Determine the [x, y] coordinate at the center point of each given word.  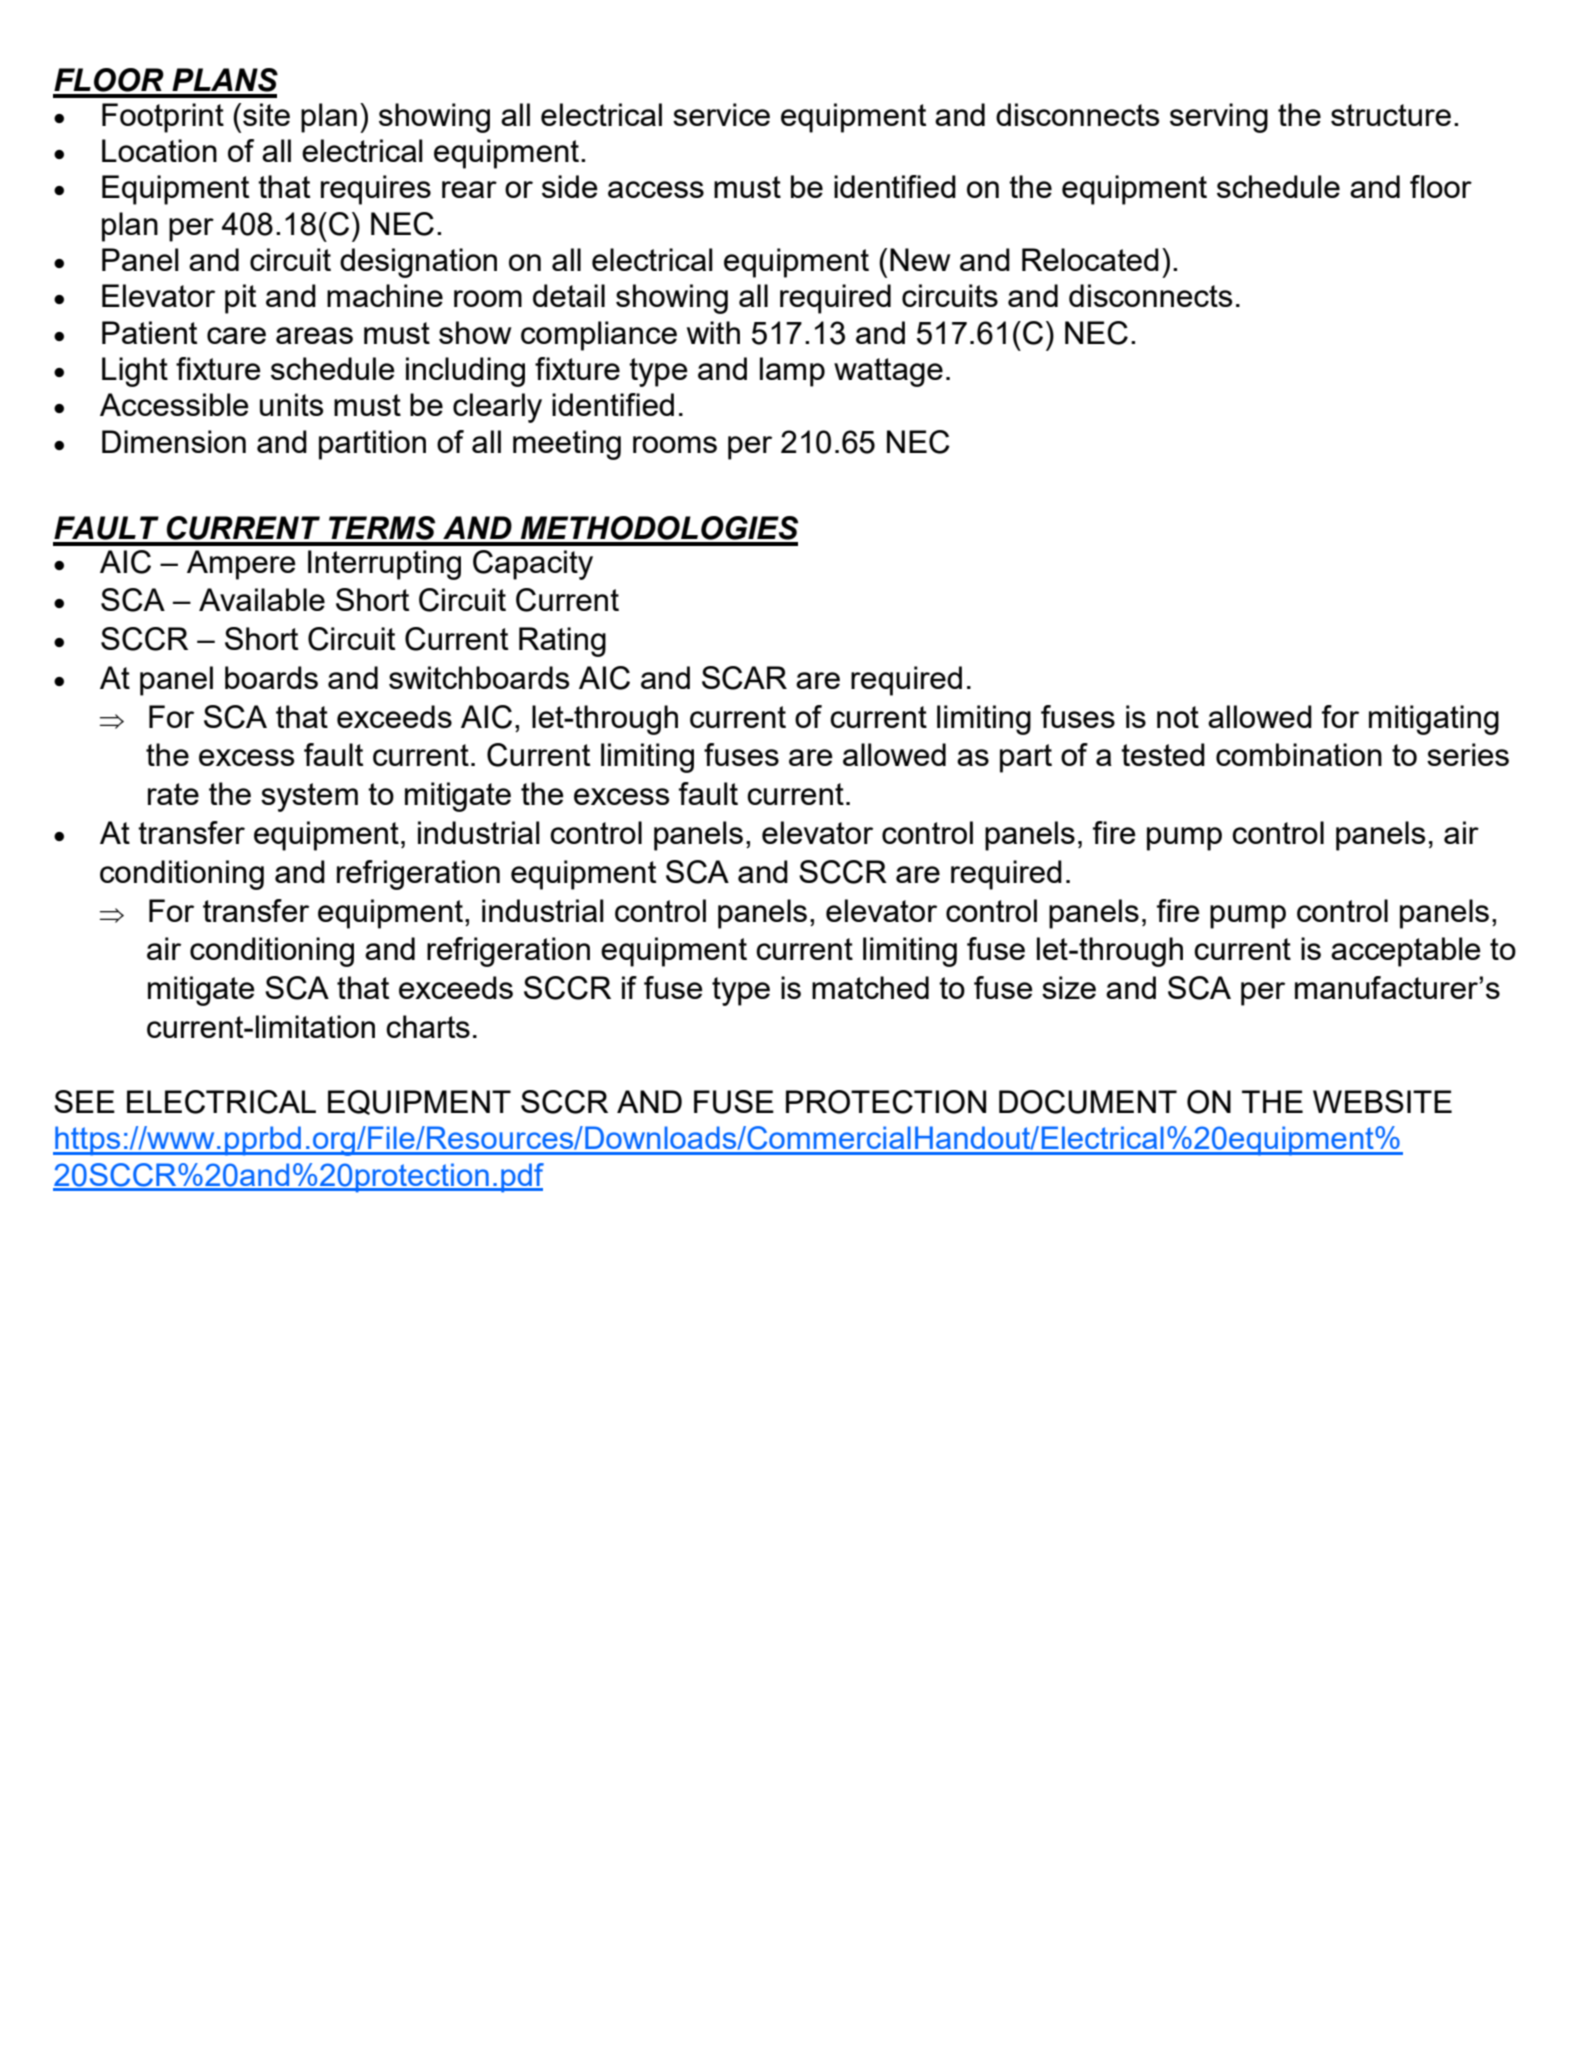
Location [159, 150]
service [721, 114]
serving [1219, 118]
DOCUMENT [1088, 1102]
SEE [84, 1101]
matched [870, 987]
